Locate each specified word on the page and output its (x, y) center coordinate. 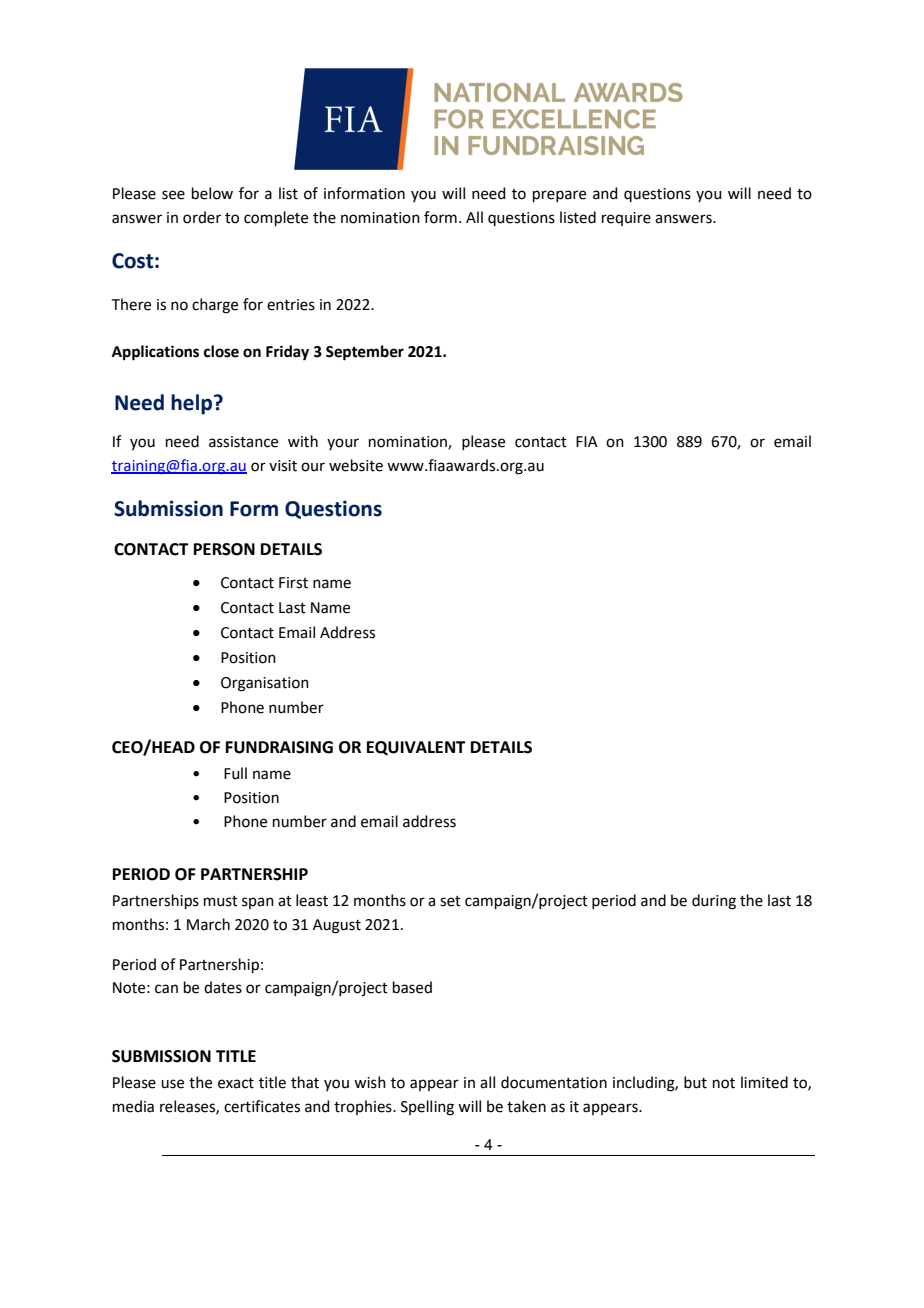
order (202, 217)
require (626, 219)
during (714, 902)
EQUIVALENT (416, 748)
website (356, 465)
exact (236, 1083)
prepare (559, 196)
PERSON (224, 549)
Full (235, 773)
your (343, 444)
